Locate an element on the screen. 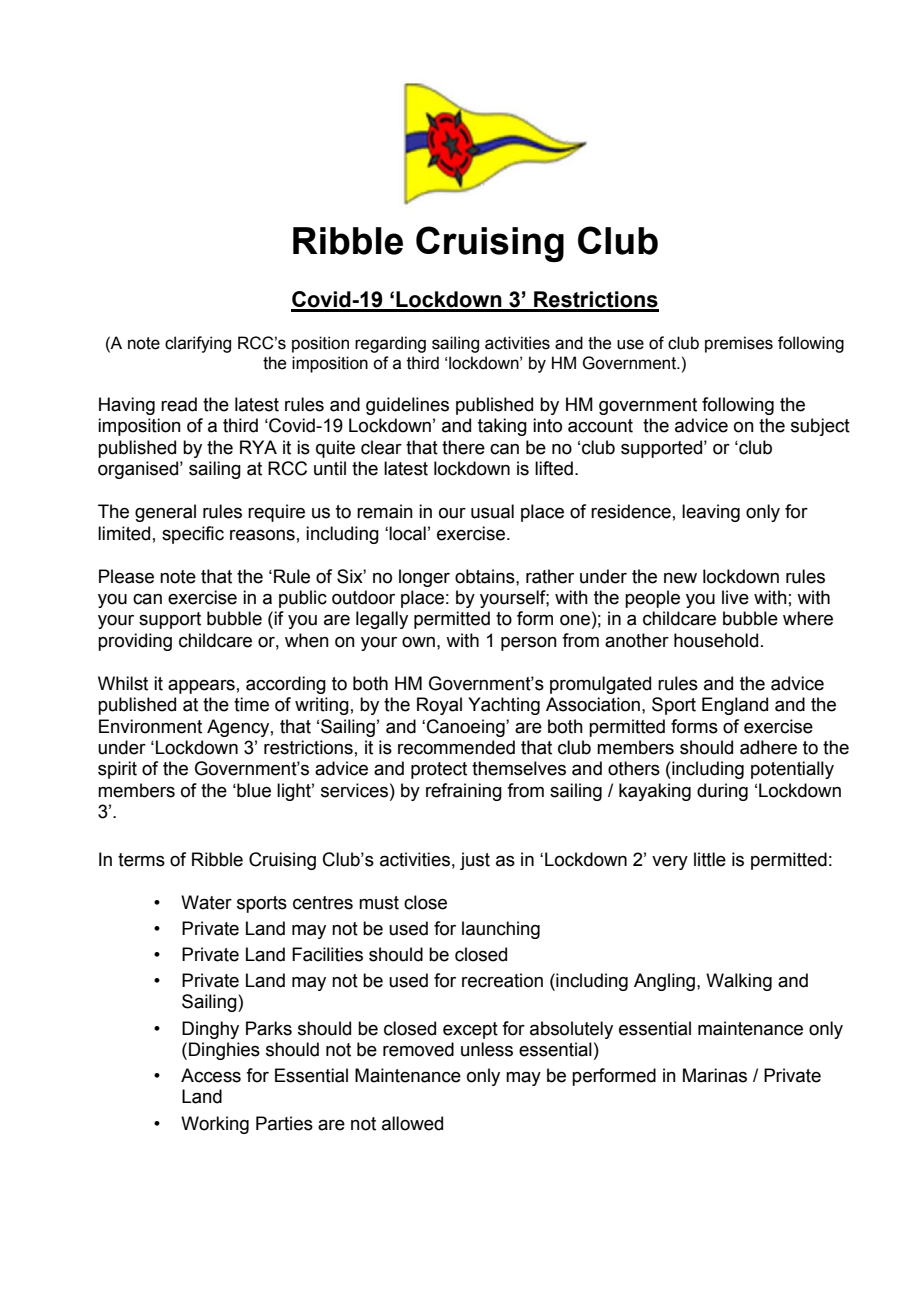  adhere is located at coordinates (768, 747).
